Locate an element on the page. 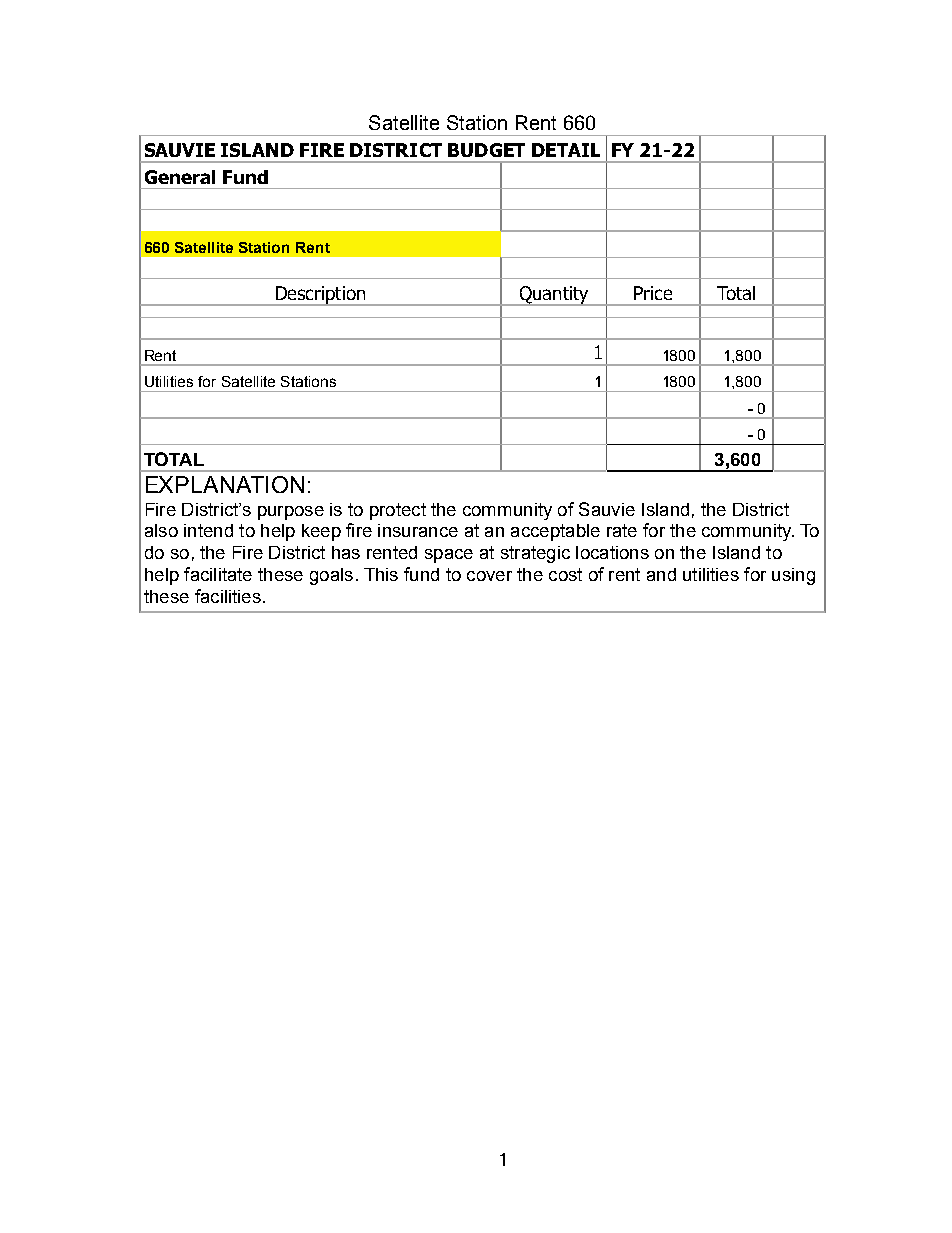 This page has width=952, height=1233. DETAIL is located at coordinates (566, 150).
